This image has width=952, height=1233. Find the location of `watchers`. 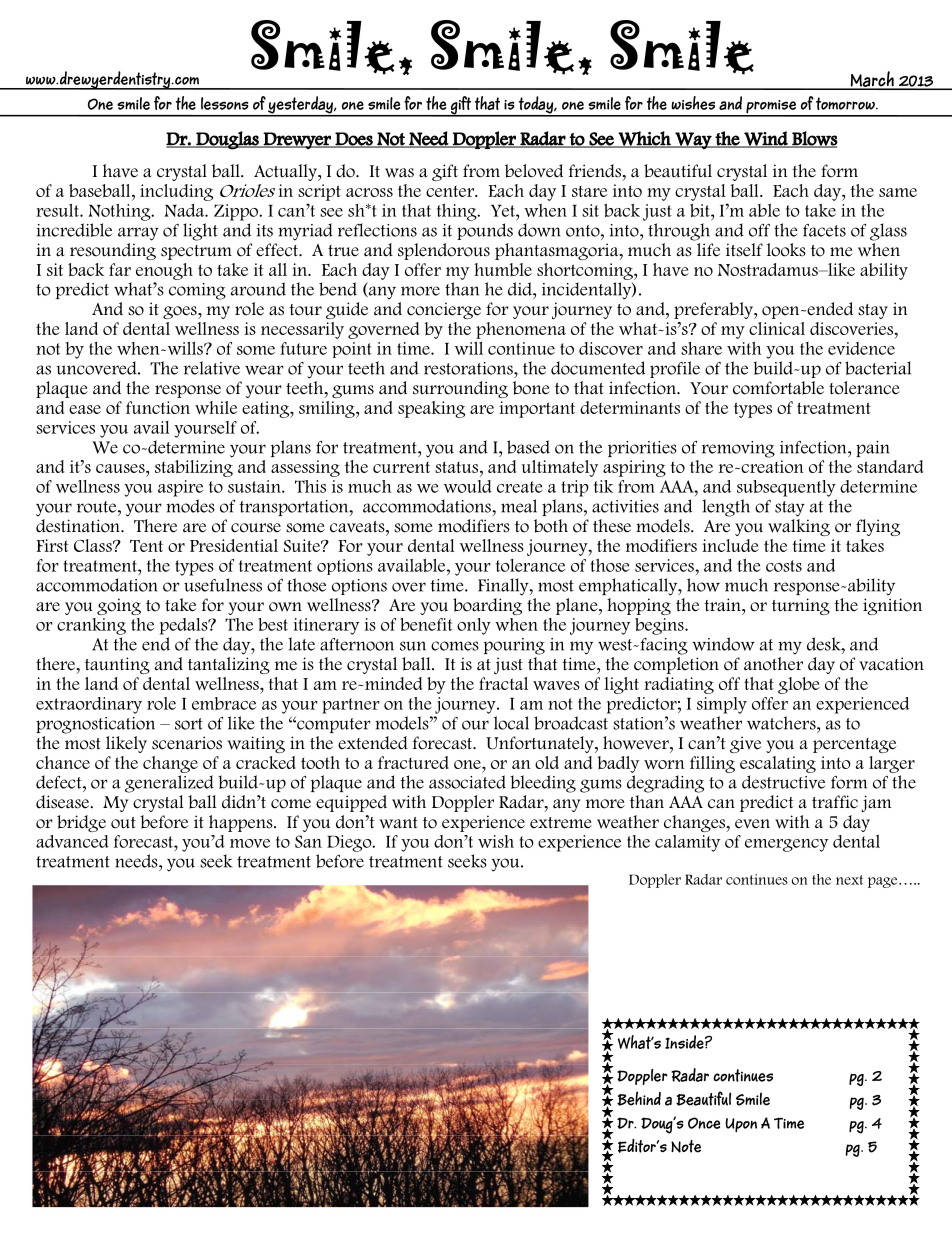

watchers is located at coordinates (782, 723).
